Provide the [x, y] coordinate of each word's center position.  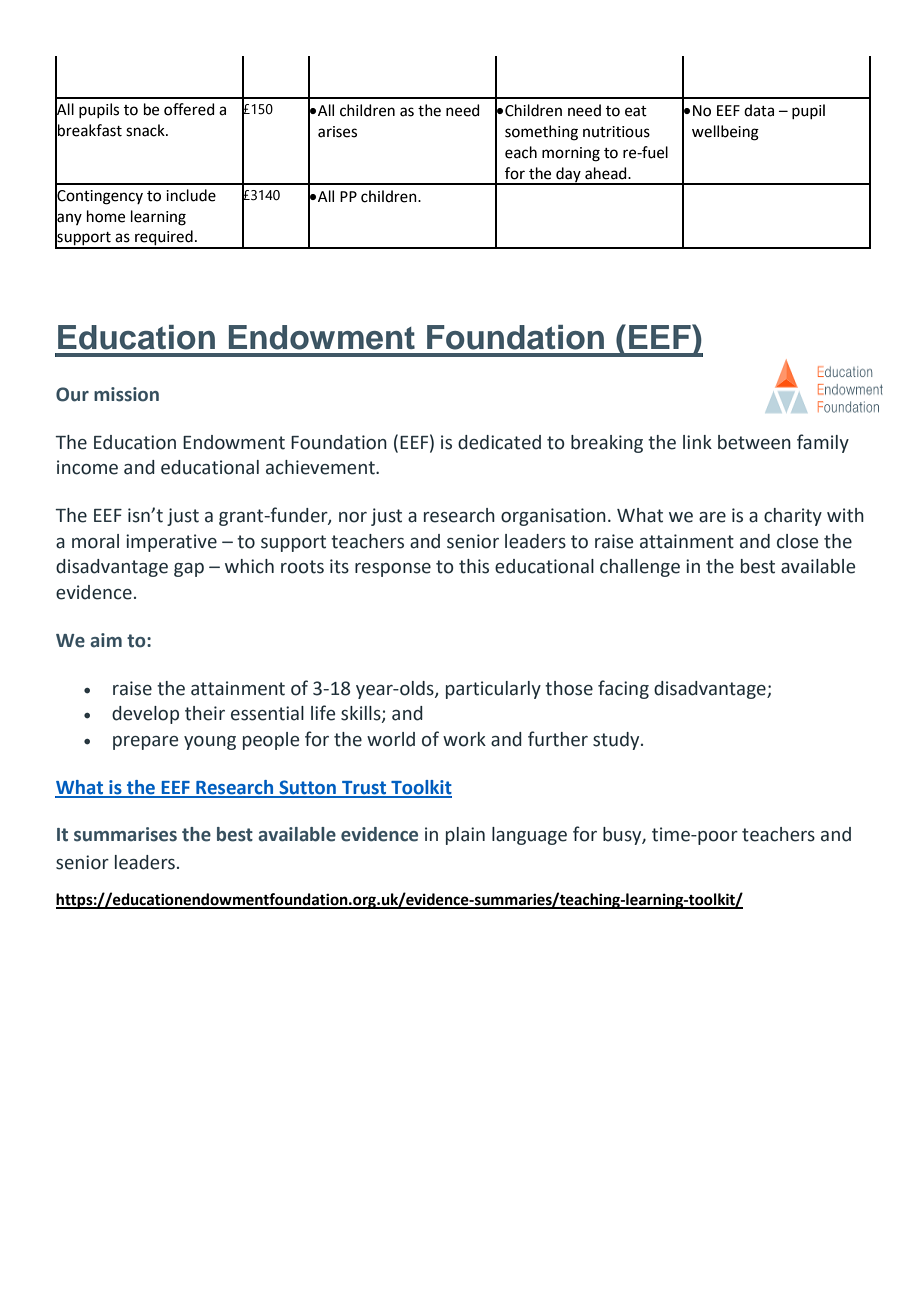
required [164, 239]
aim [106, 640]
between [754, 442]
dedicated [499, 442]
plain [465, 836]
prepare [145, 743]
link [697, 442]
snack [146, 130]
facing [623, 689]
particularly [493, 690]
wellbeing [725, 133]
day [568, 175]
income [87, 467]
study [617, 741]
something [541, 133]
